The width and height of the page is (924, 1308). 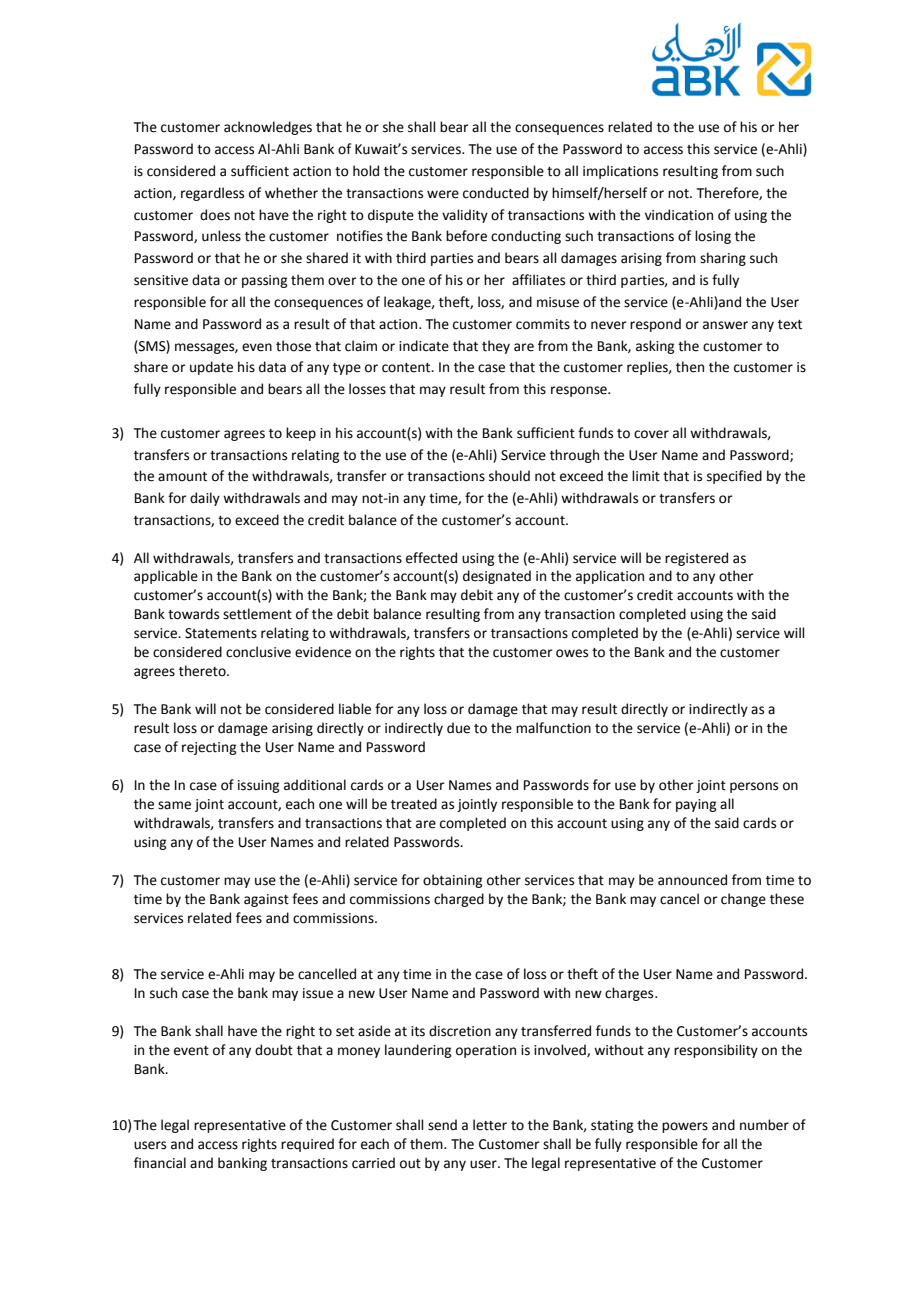 I want to click on Statements, so click(x=221, y=633).
